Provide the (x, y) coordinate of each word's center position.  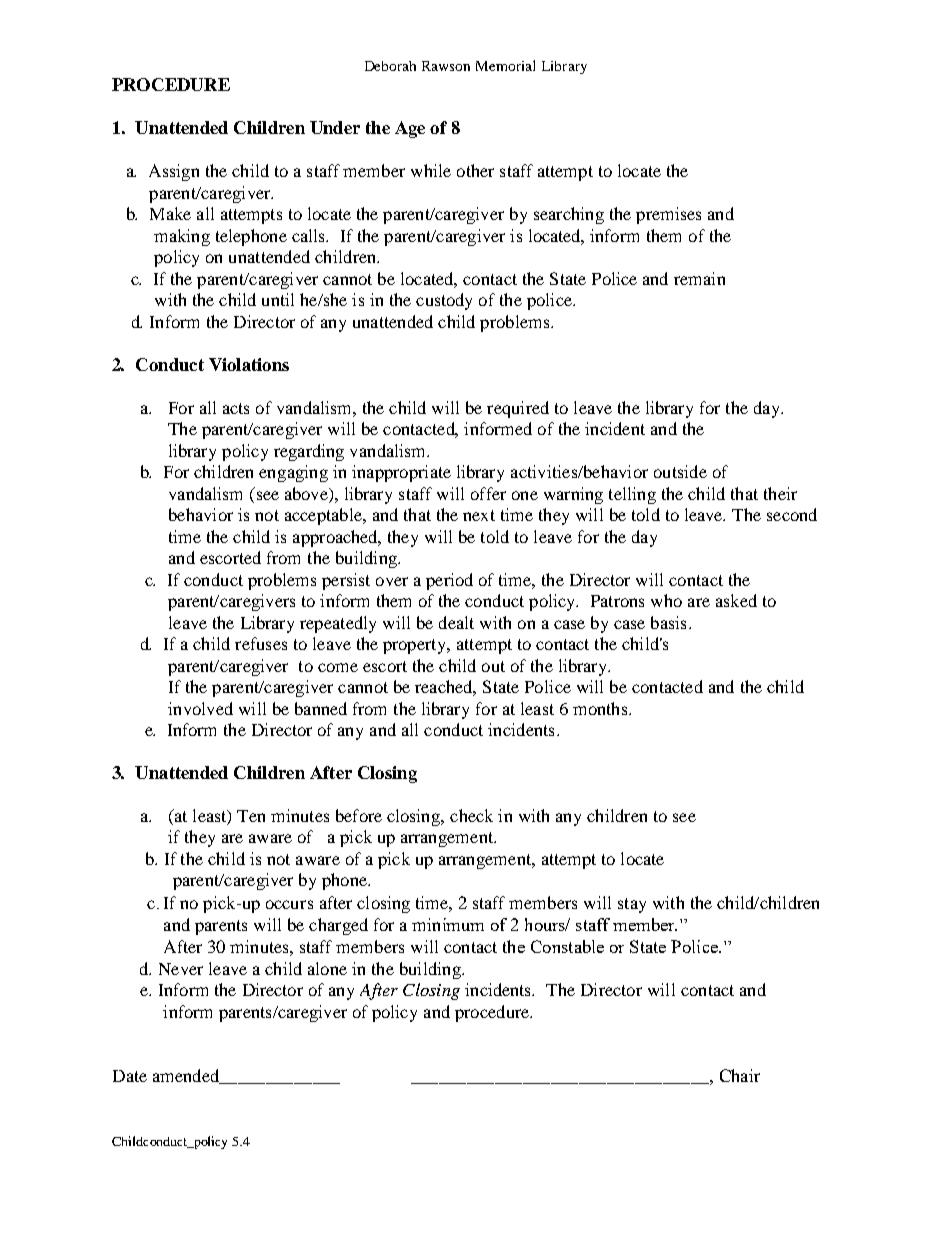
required (518, 409)
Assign (174, 172)
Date (130, 1076)
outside (680, 471)
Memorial (505, 65)
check (471, 815)
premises (668, 215)
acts (236, 408)
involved (200, 708)
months (601, 708)
